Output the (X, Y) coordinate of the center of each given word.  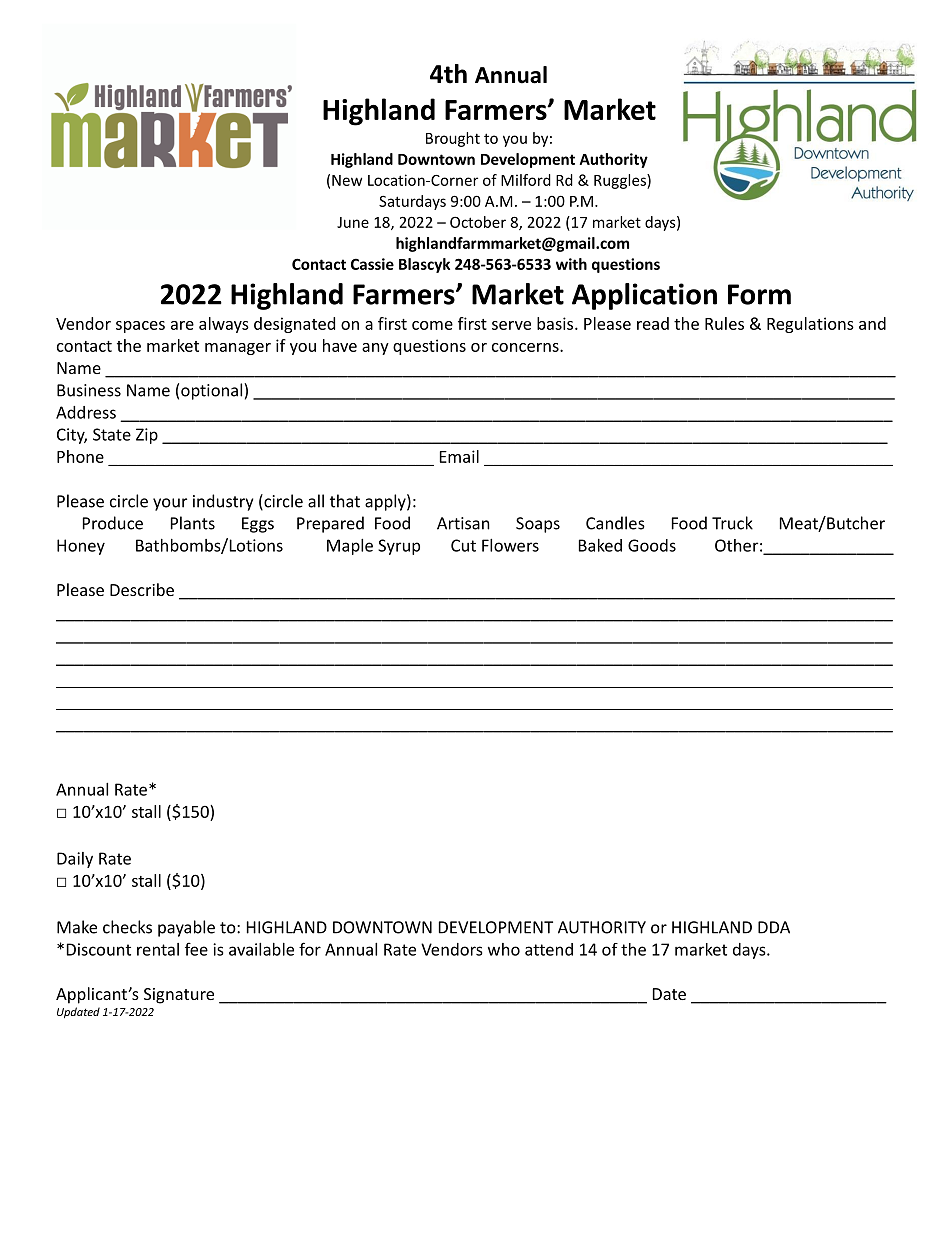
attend (549, 949)
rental (158, 949)
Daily (75, 860)
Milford (526, 180)
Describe (142, 589)
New (347, 180)
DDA (774, 927)
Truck (732, 523)
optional (213, 391)
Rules (724, 323)
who (504, 949)
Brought (453, 139)
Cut (463, 545)
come (432, 325)
